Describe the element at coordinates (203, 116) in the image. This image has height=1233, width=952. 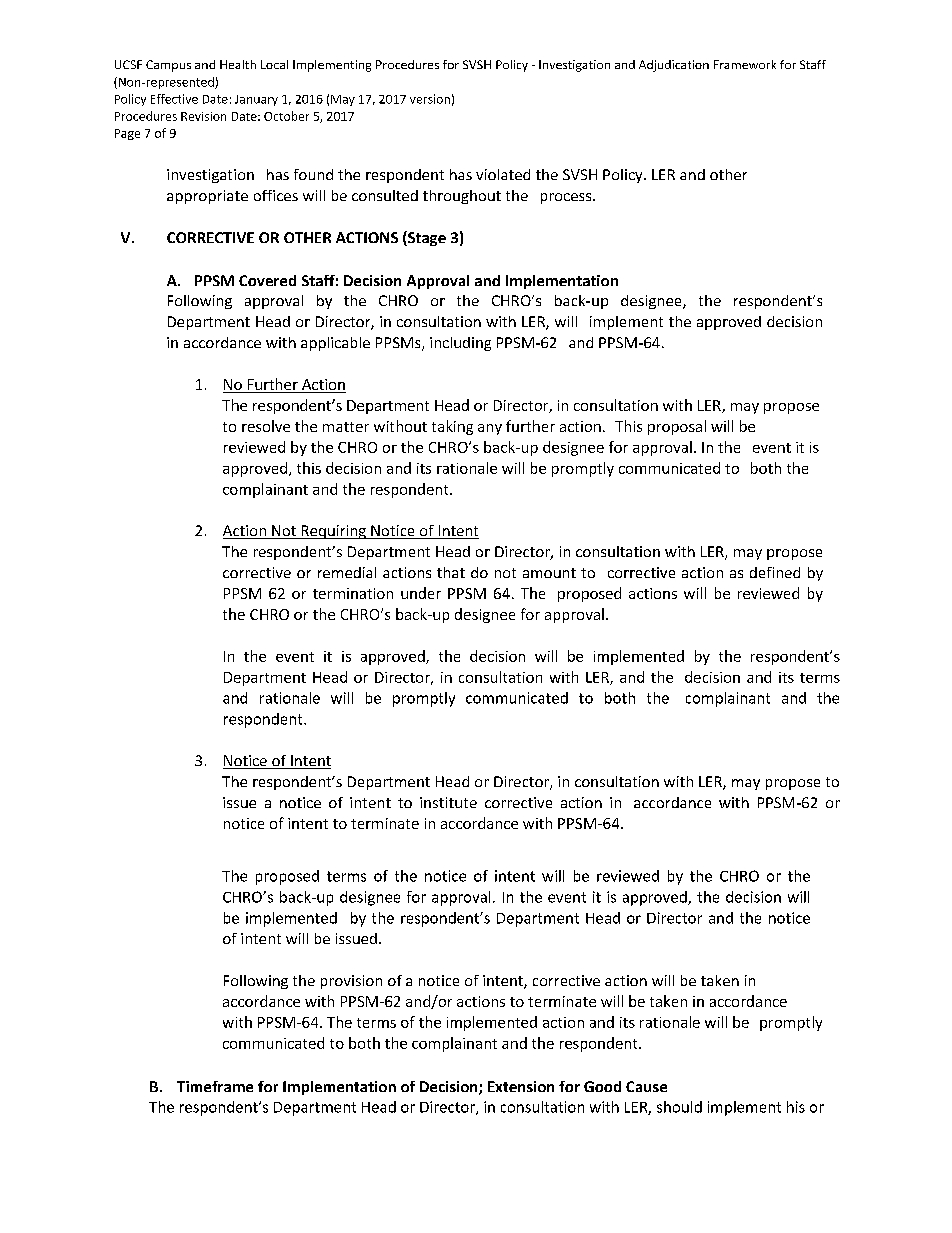
I see `Revision` at that location.
